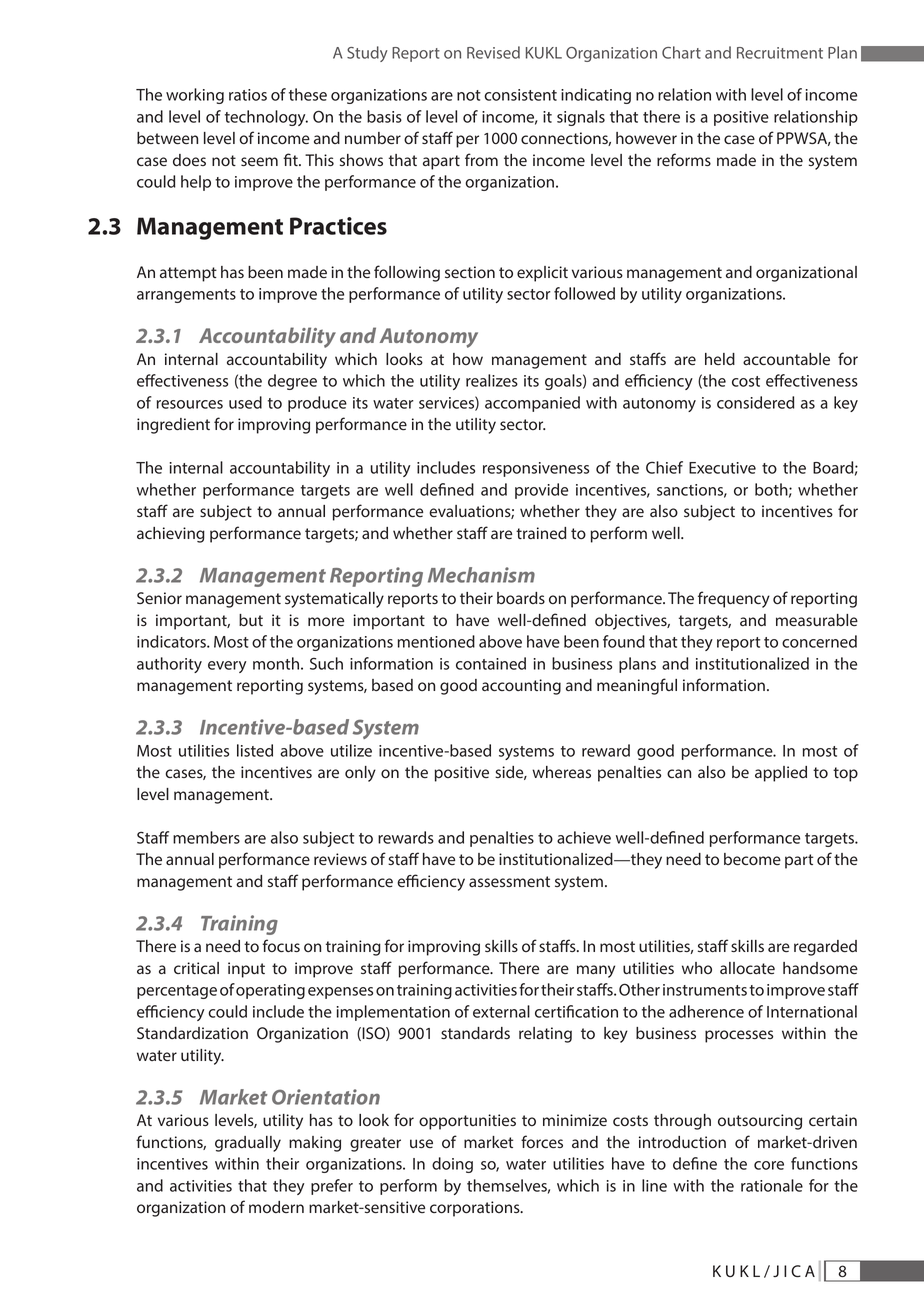 The image size is (924, 1308). What do you see at coordinates (248, 95) in the screenshot?
I see `ratios` at bounding box center [248, 95].
